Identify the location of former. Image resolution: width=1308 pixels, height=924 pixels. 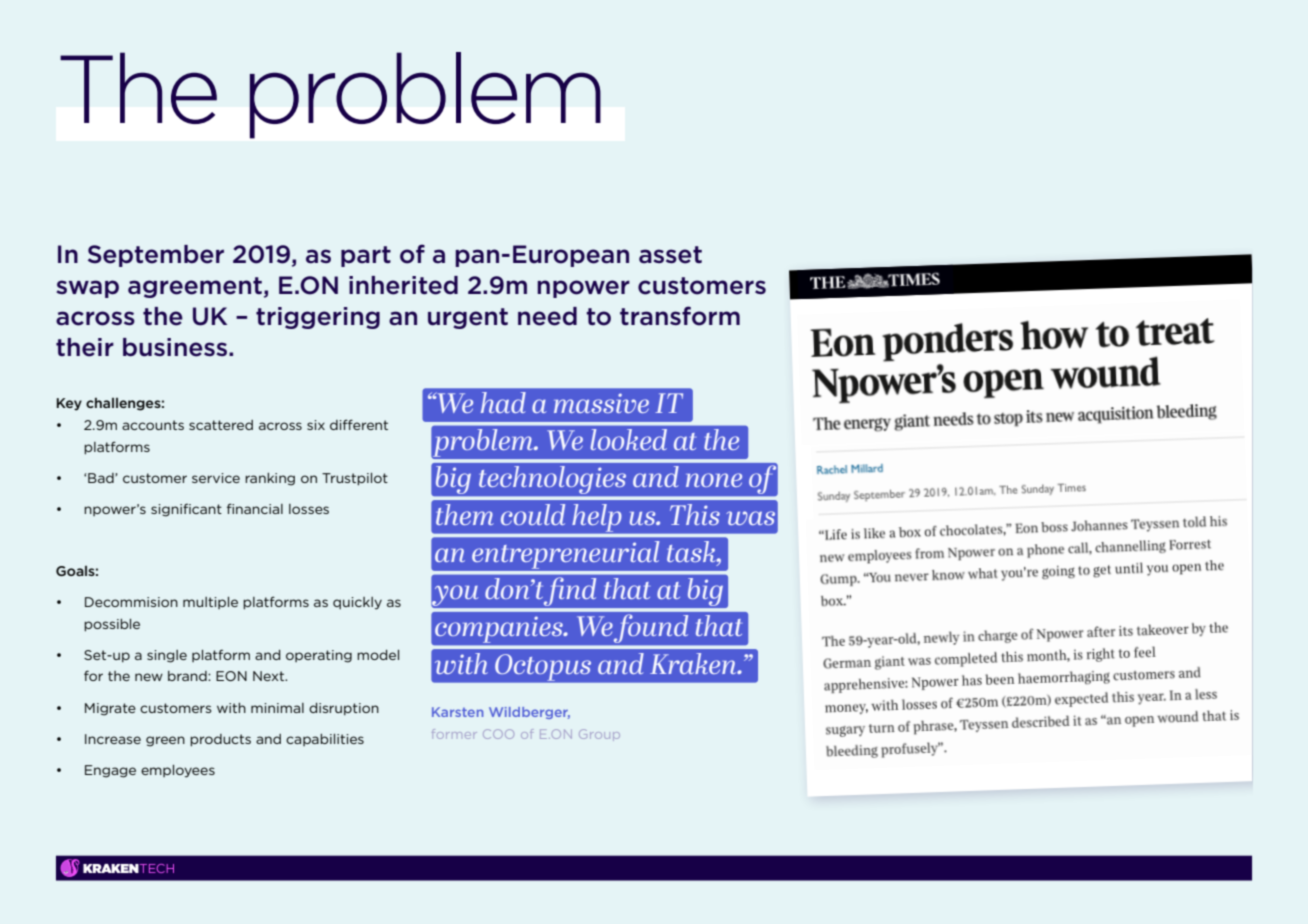
(454, 734).
